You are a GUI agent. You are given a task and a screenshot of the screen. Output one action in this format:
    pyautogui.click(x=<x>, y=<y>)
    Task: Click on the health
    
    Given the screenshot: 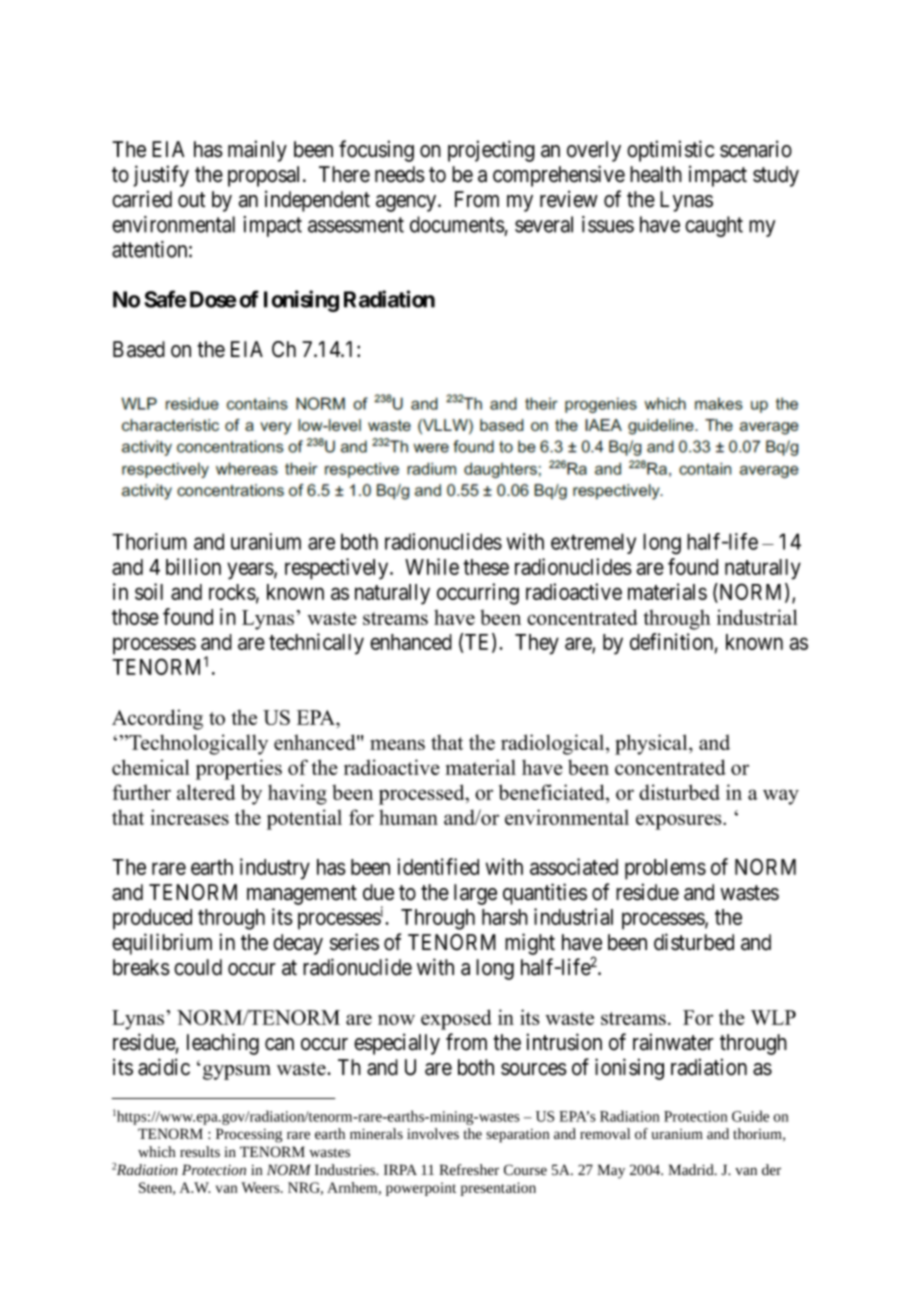 What is the action you would take?
    pyautogui.click(x=656, y=174)
